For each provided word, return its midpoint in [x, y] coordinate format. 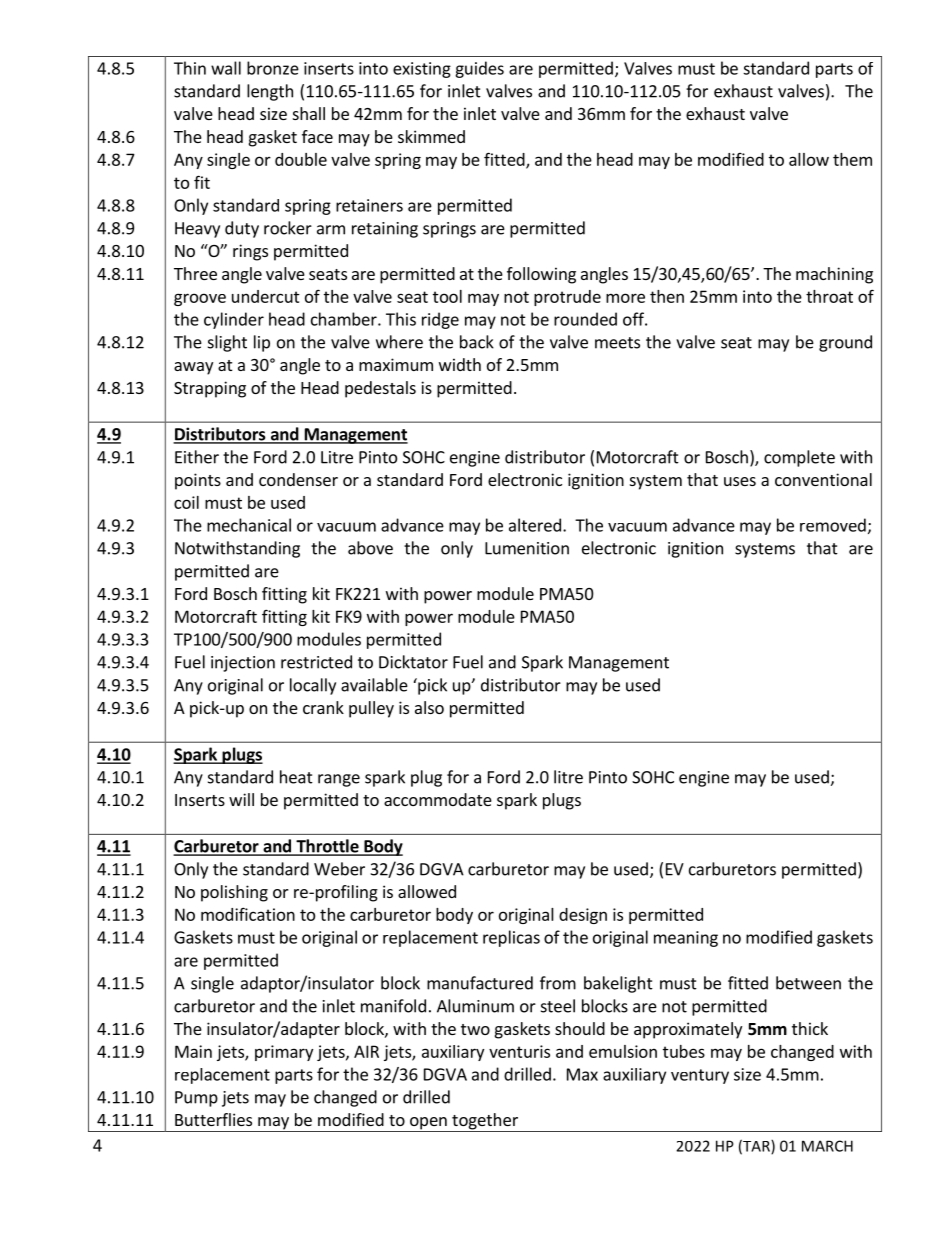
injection [243, 664]
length [270, 92]
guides [479, 69]
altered [535, 525]
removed [833, 525]
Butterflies [213, 1119]
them [852, 159]
